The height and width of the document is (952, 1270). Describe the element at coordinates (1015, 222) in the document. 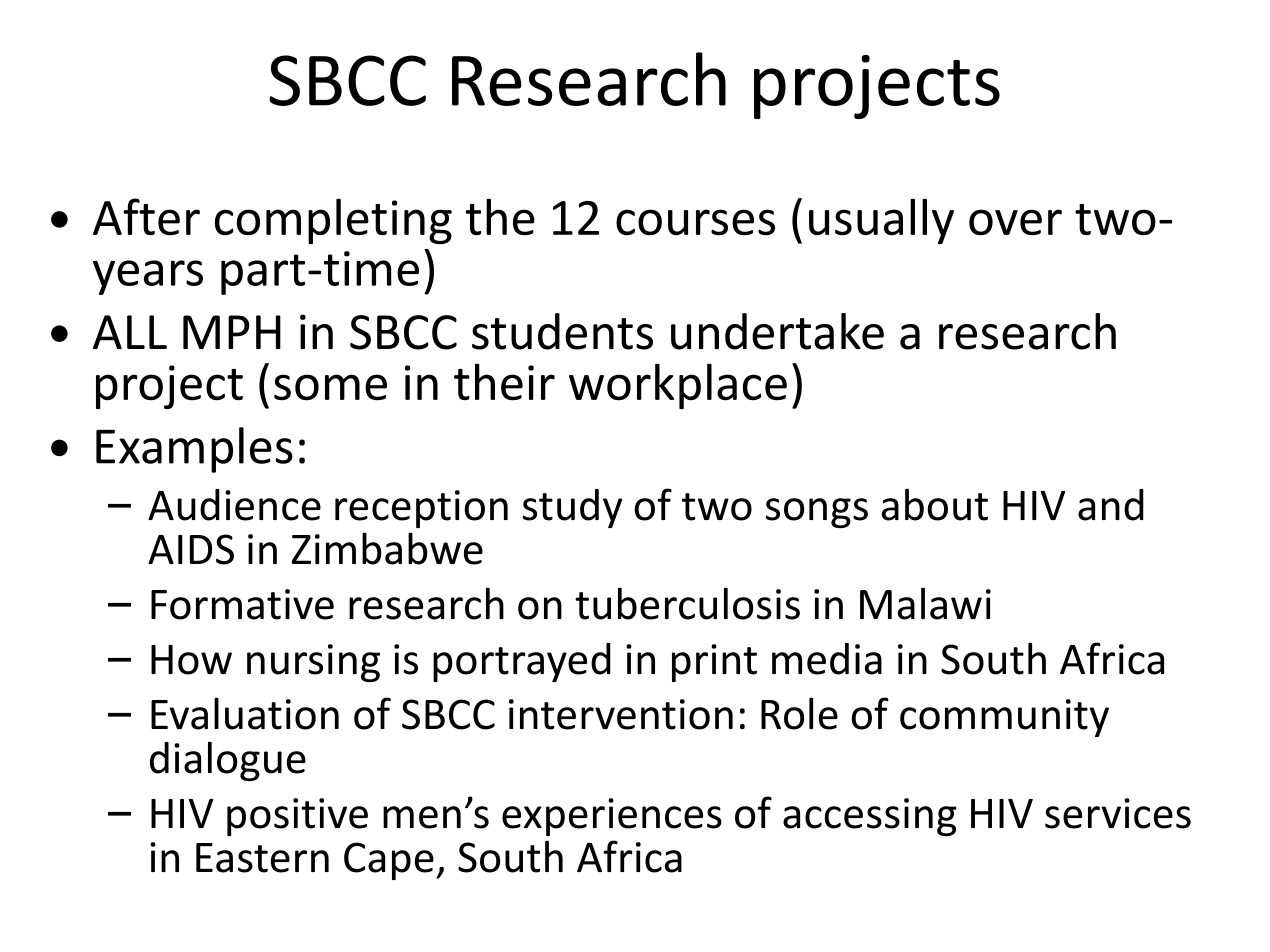

I see `over` at that location.
